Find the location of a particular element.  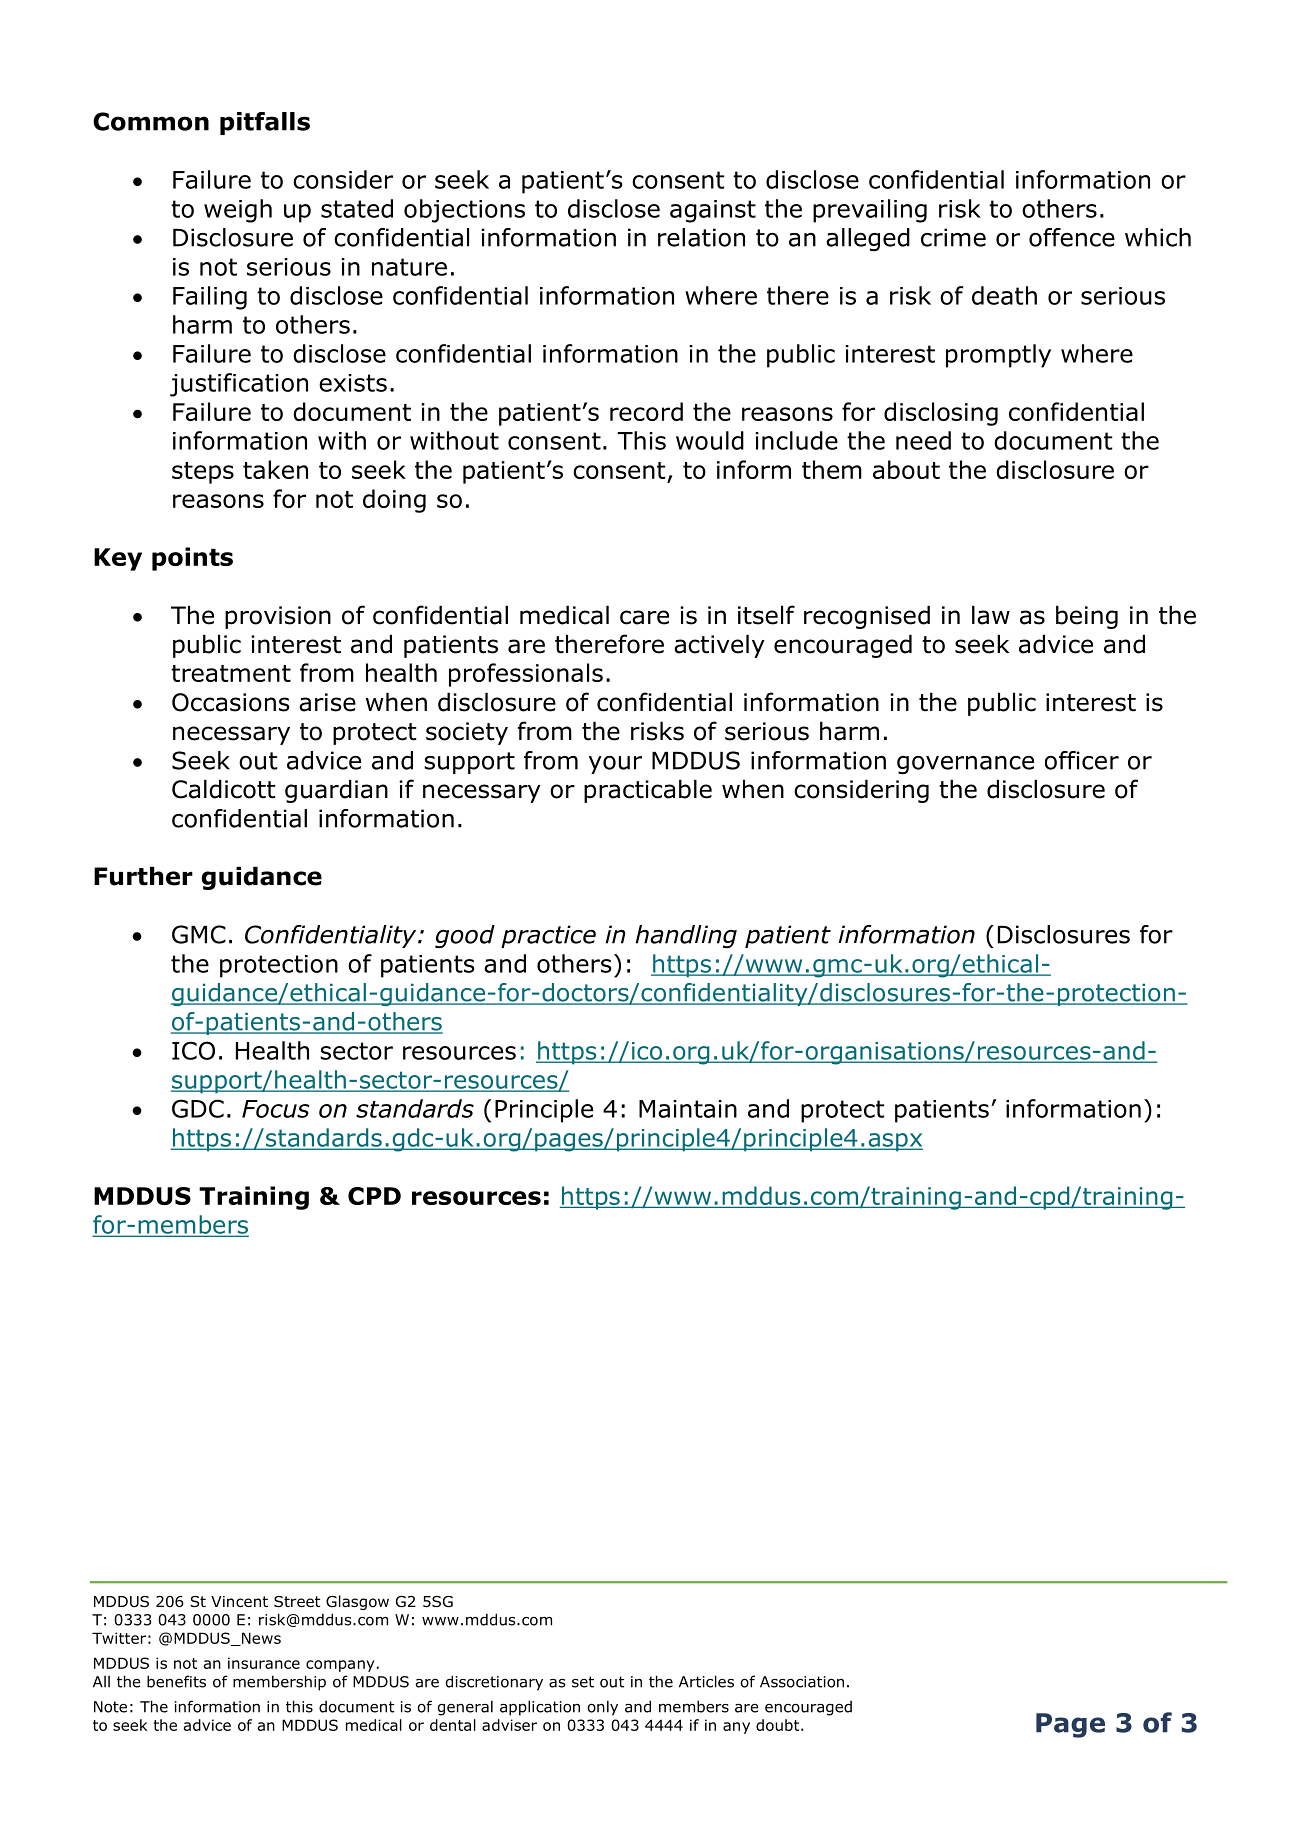

only is located at coordinates (602, 1708).
